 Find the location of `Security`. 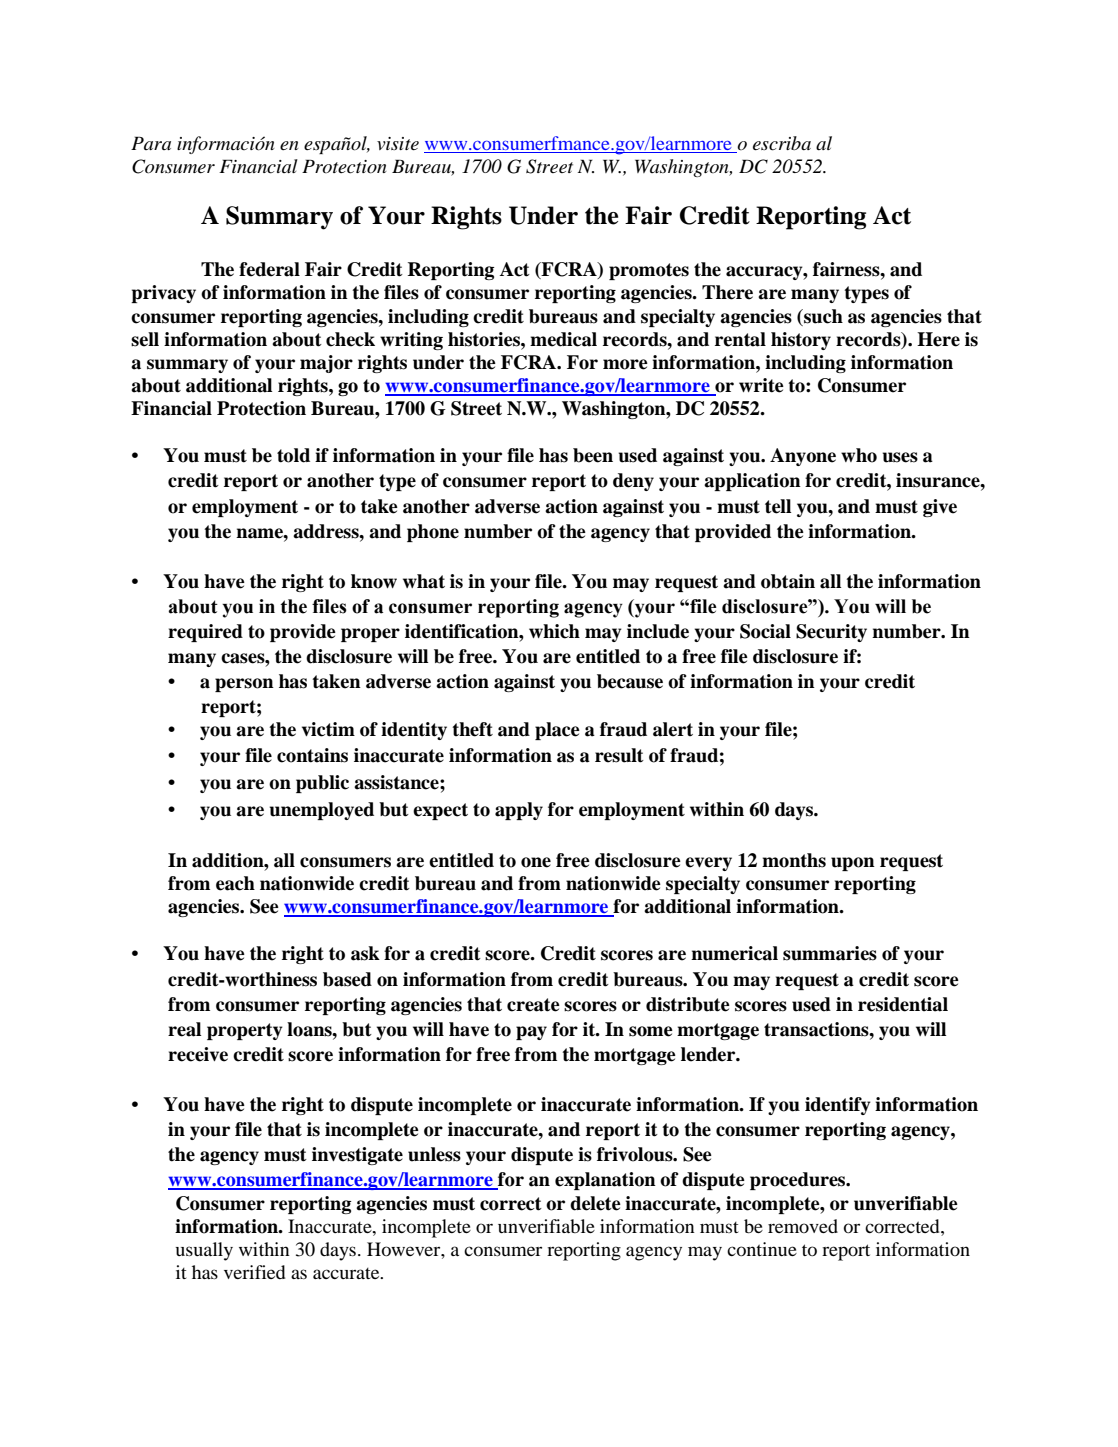

Security is located at coordinates (831, 633).
